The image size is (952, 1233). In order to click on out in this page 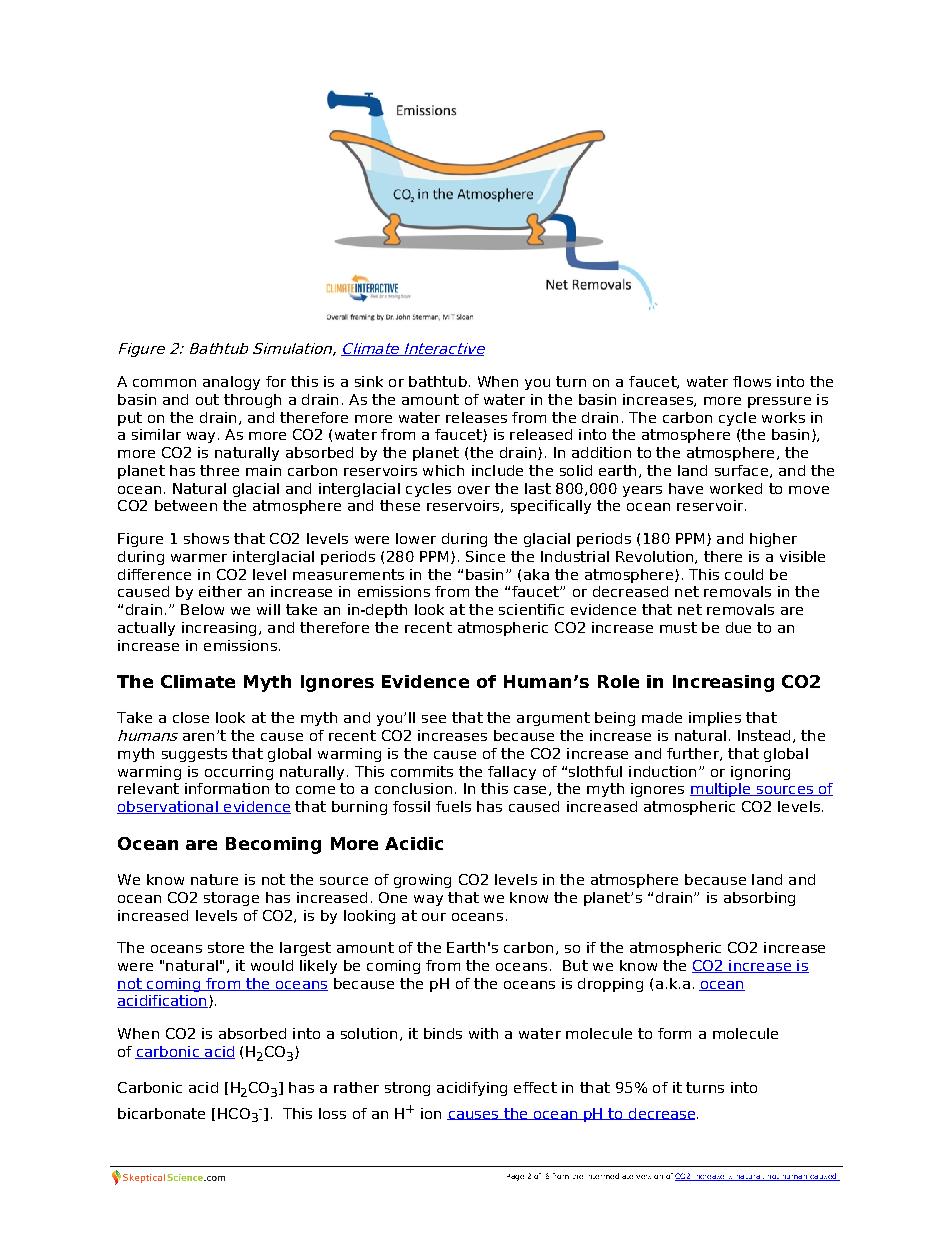, I will do `click(207, 399)`.
